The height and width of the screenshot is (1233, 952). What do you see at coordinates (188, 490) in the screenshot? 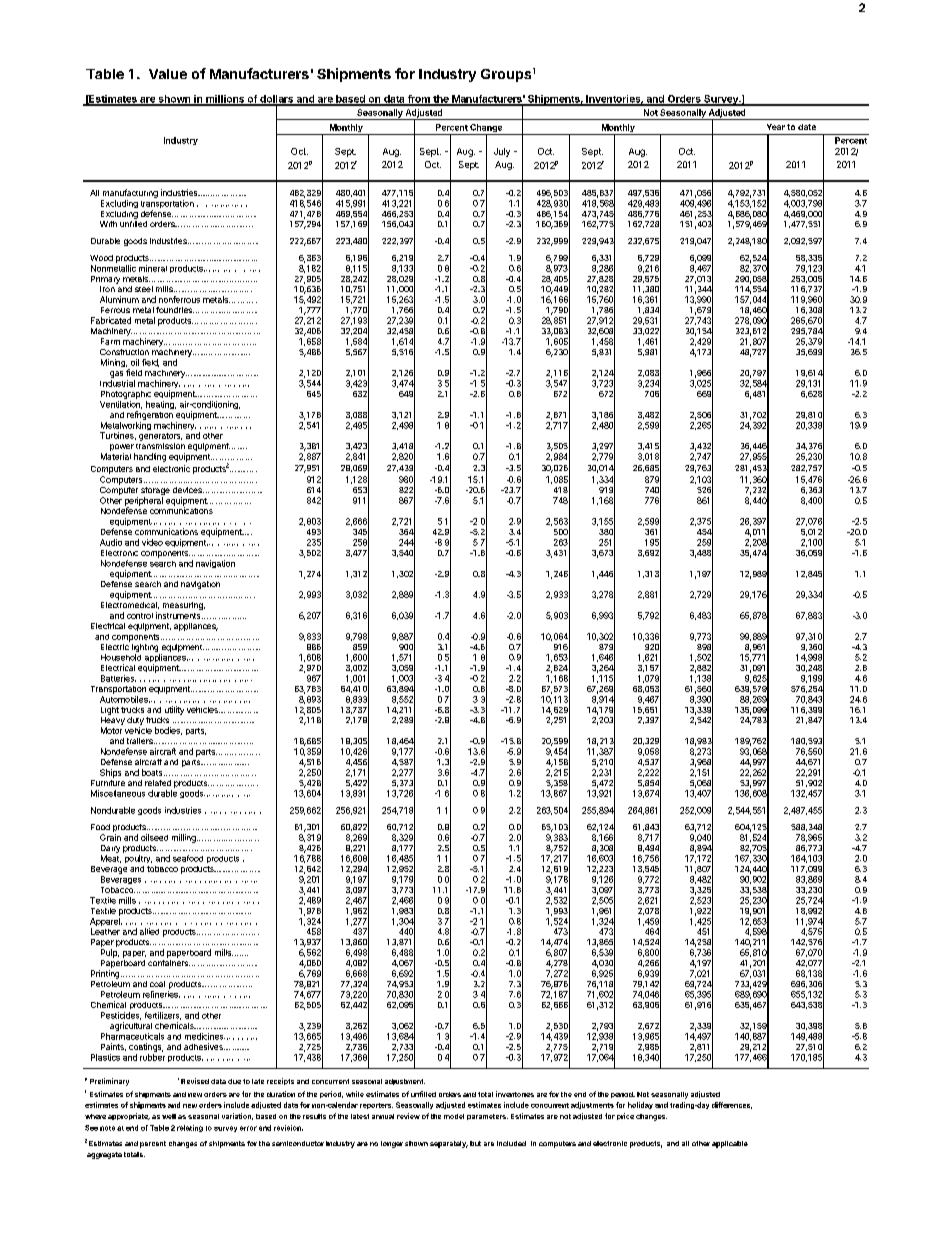
I see `devices` at bounding box center [188, 490].
